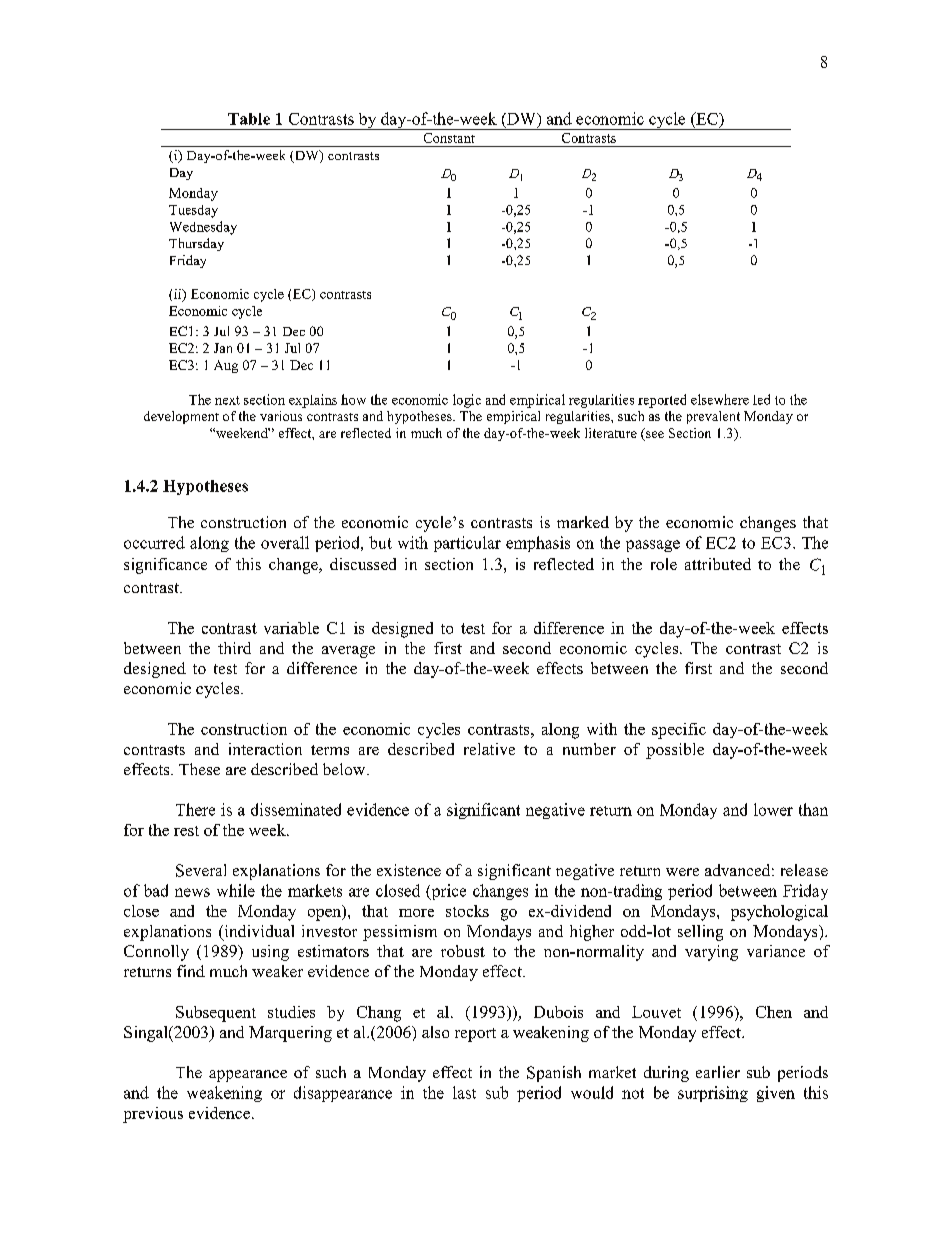 This image has height=1233, width=952. Describe the element at coordinates (713, 417) in the image. I see `prevalent` at that location.
